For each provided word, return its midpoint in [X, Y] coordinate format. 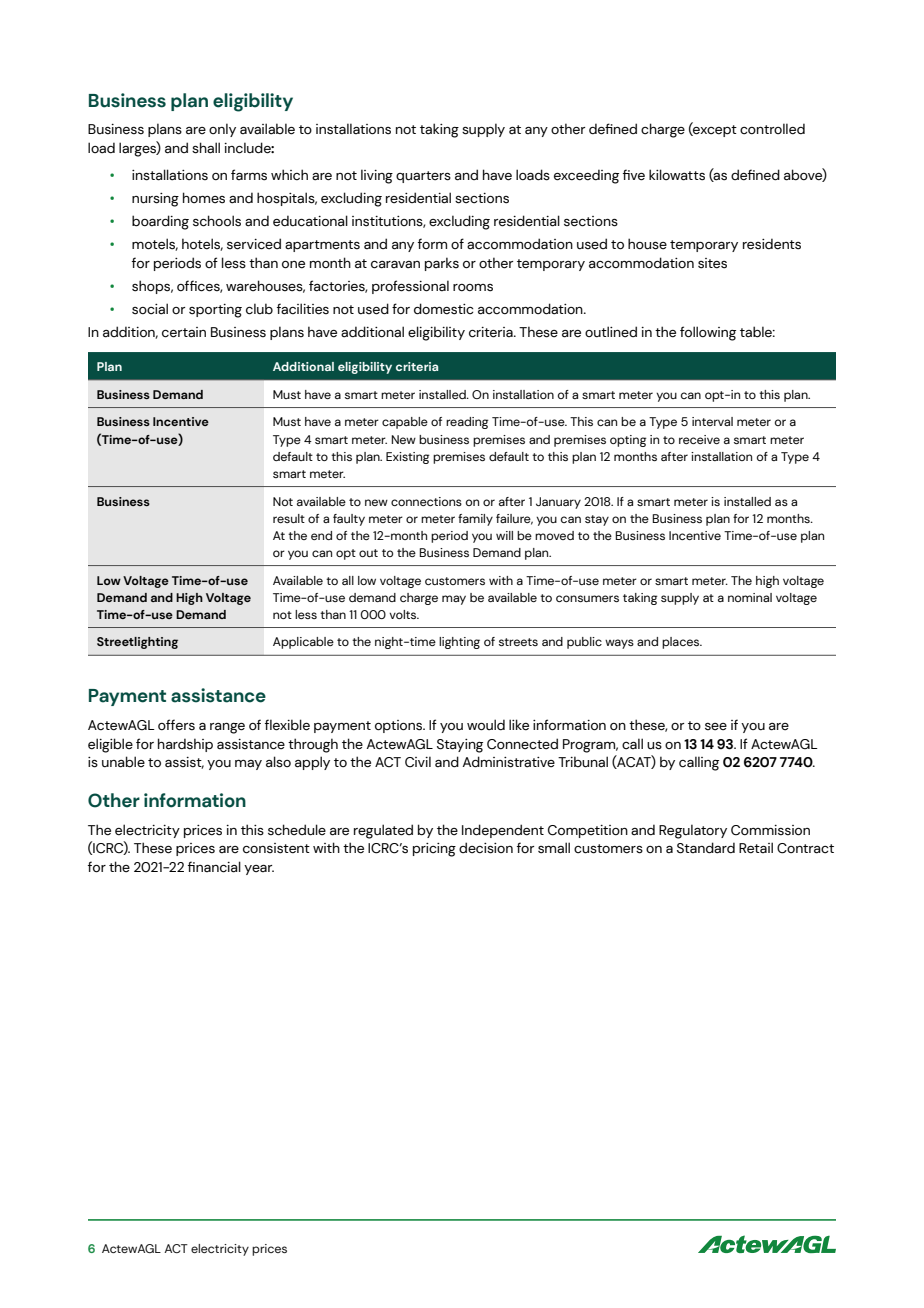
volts [404, 614]
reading [467, 423]
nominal [750, 597]
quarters [423, 177]
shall [206, 148]
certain [184, 332]
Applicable [303, 643]
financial [214, 867]
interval [712, 421]
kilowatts [677, 175]
